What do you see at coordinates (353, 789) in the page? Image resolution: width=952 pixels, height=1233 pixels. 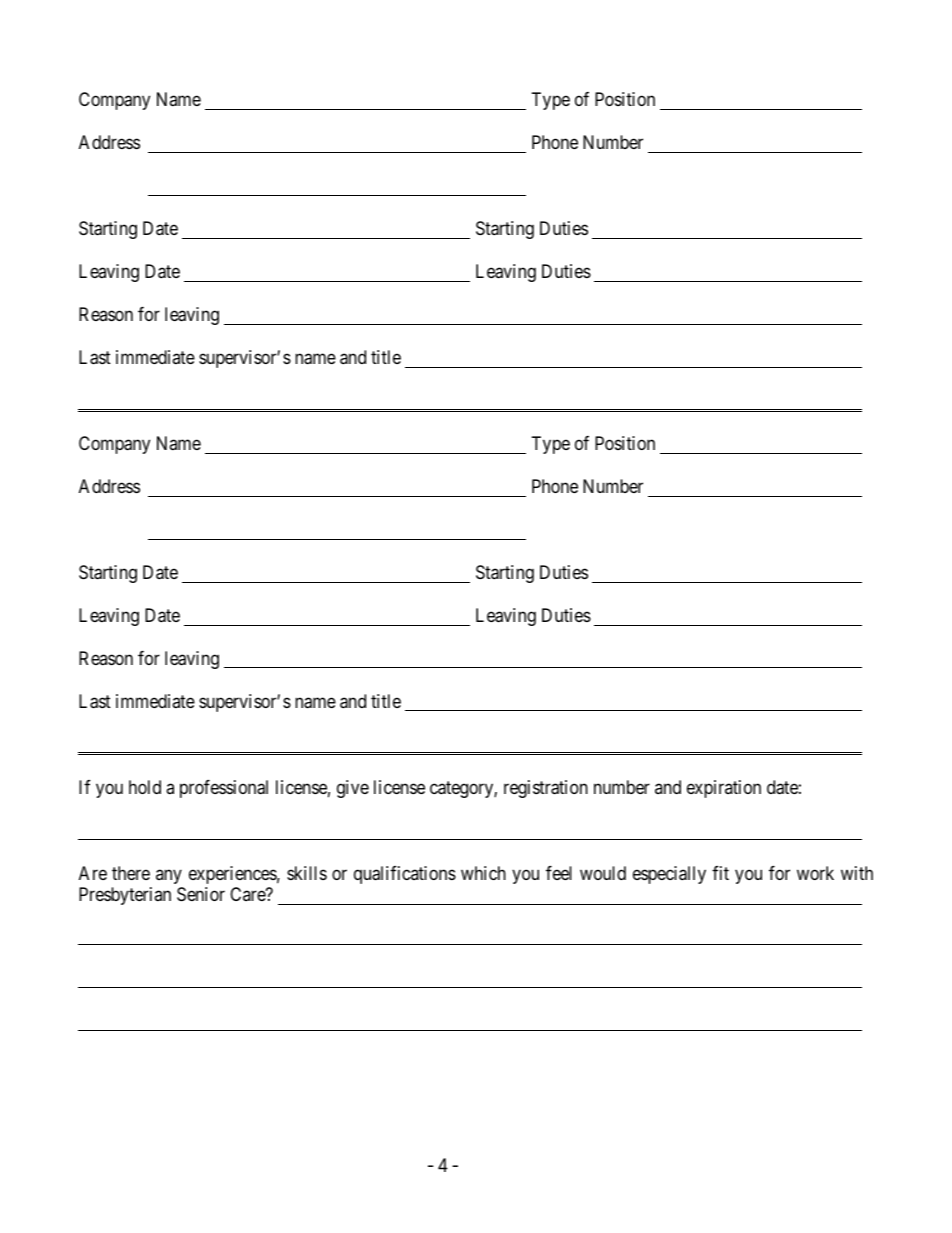 I see `give` at bounding box center [353, 789].
